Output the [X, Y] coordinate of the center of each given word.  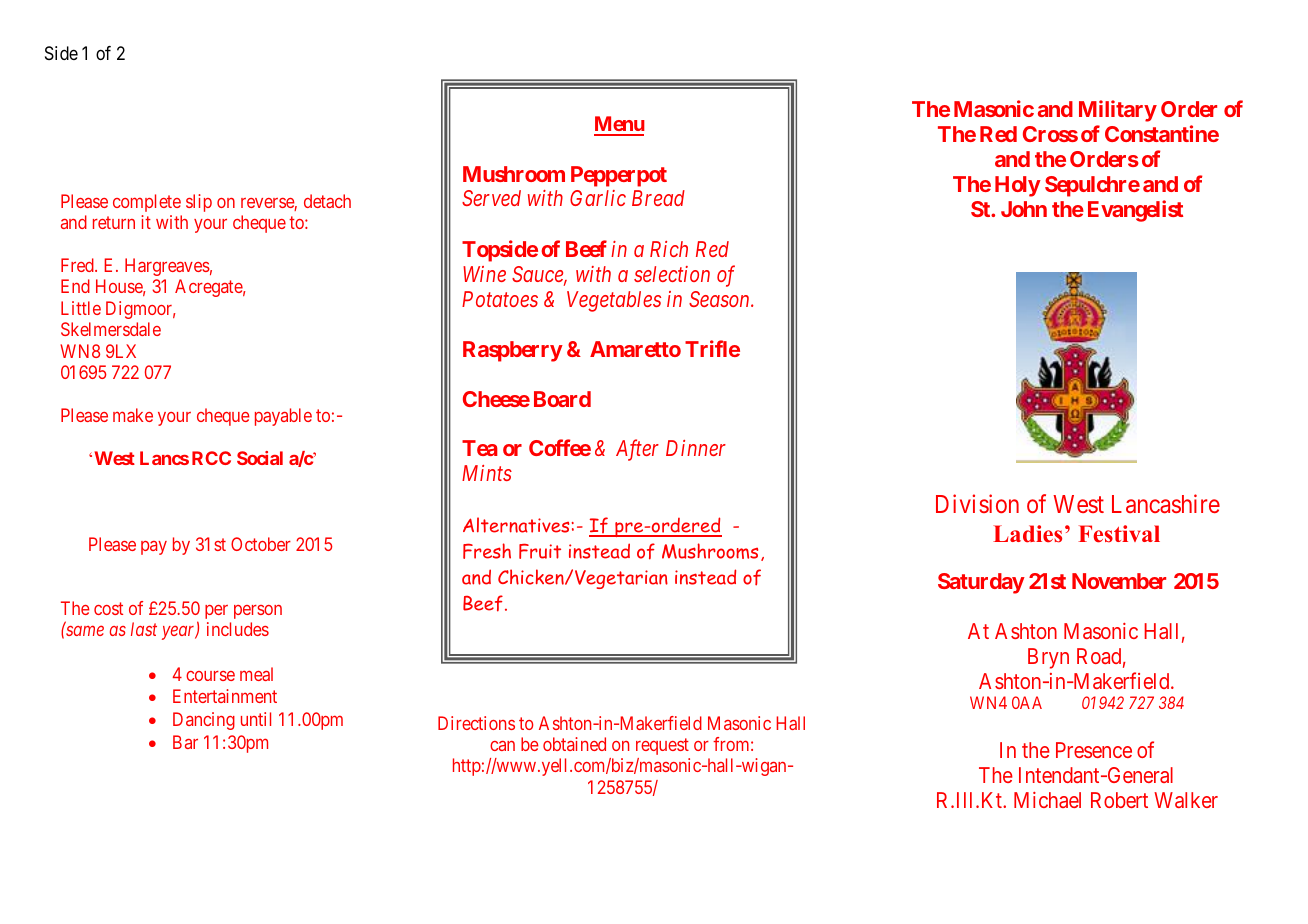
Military [1118, 111]
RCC [211, 458]
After [637, 450]
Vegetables [614, 301]
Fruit [540, 551]
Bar [185, 742]
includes [238, 629]
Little [81, 308]
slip [199, 203]
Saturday [981, 583]
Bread [658, 198]
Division [977, 503]
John [1024, 209]
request [662, 746]
